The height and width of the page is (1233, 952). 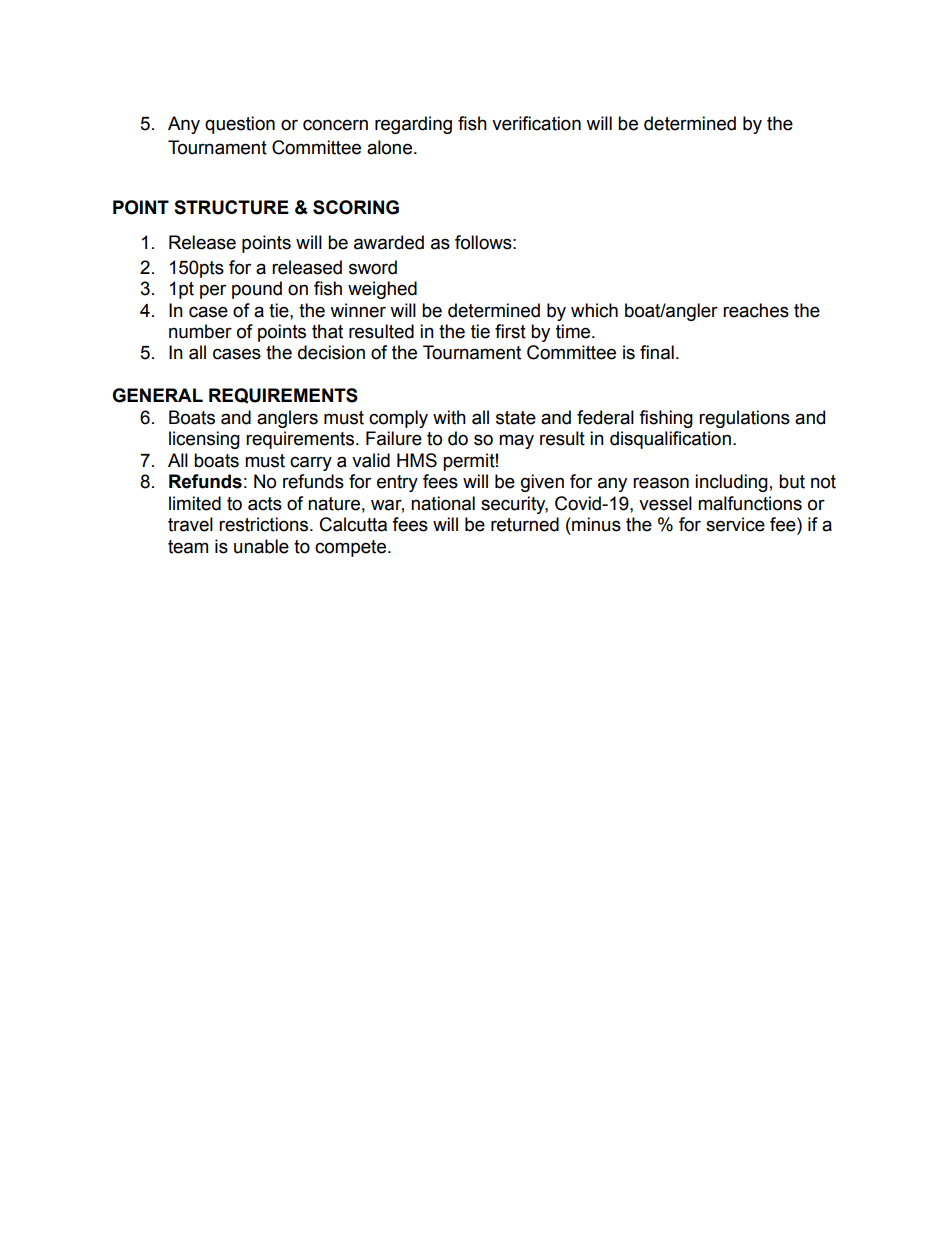 I want to click on unable, so click(x=261, y=546).
